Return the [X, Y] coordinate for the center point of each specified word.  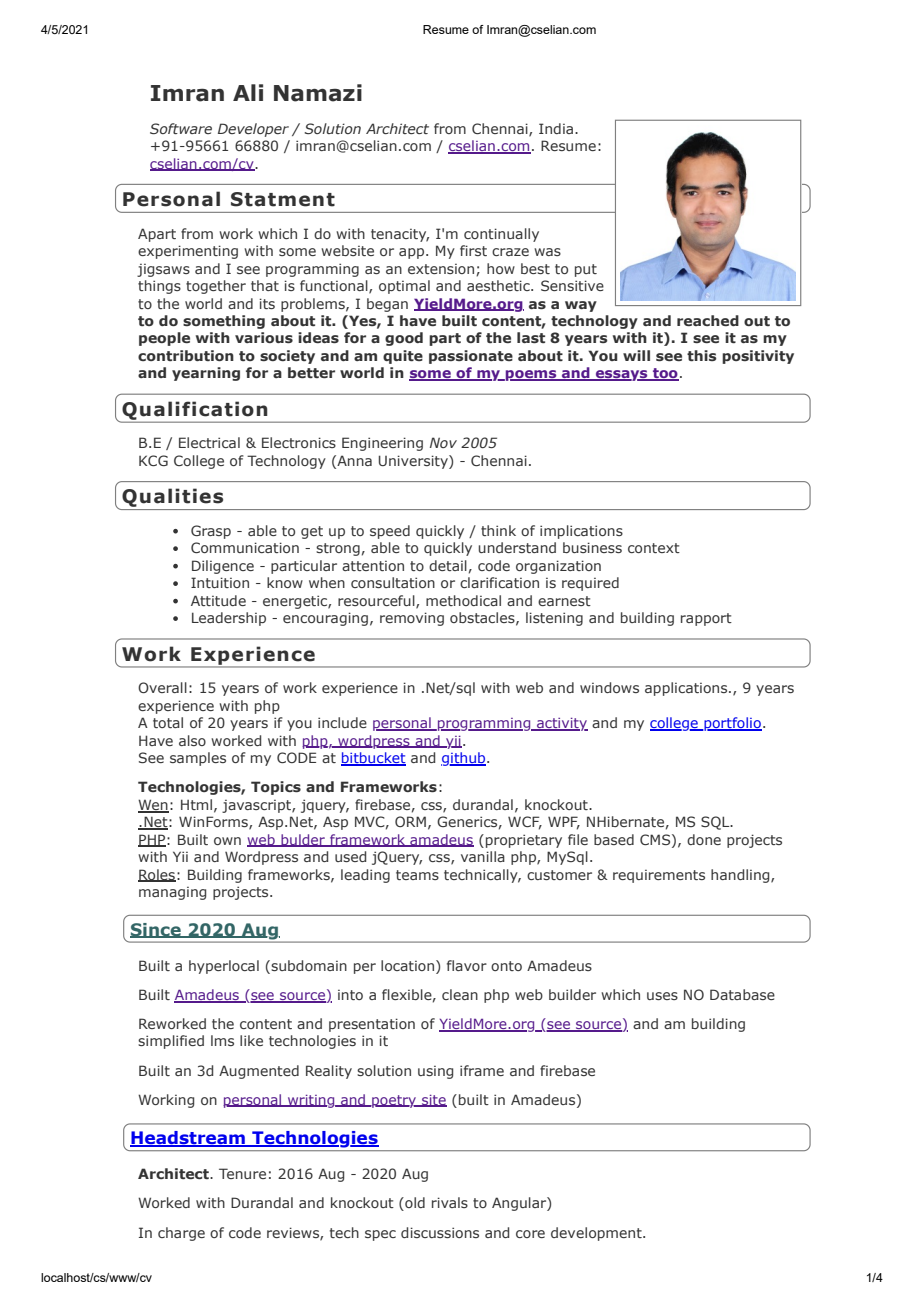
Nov [443, 442]
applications [687, 689]
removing [412, 619]
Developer [253, 130]
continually [501, 235]
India [557, 128]
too [665, 374]
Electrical [209, 442]
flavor [467, 965]
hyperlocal [224, 967]
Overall [162, 687]
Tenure [242, 1173]
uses [662, 996]
